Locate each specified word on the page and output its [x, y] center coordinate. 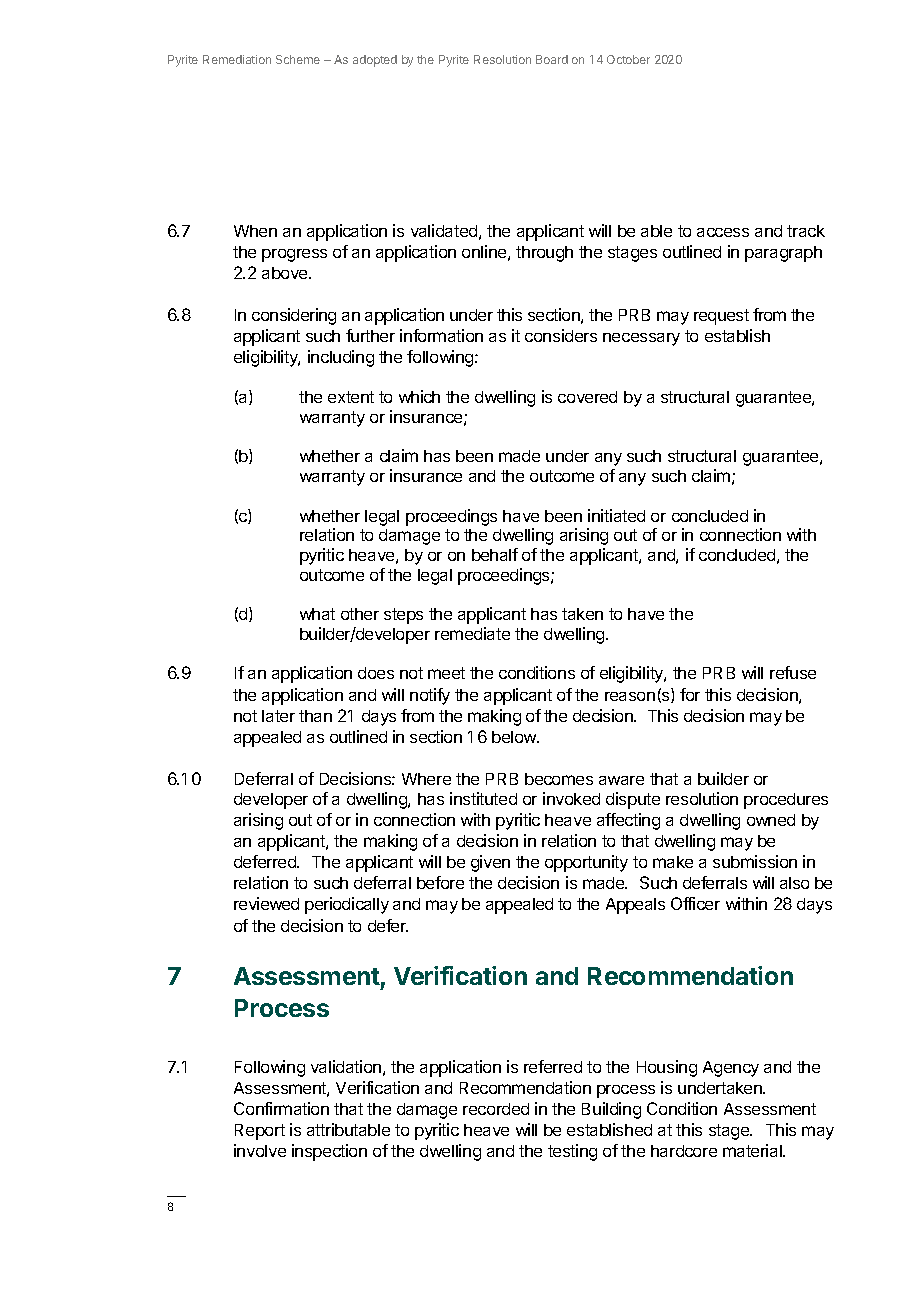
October [628, 59]
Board [552, 59]
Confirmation [281, 1108]
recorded [496, 1109]
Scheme [298, 59]
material [753, 1150]
